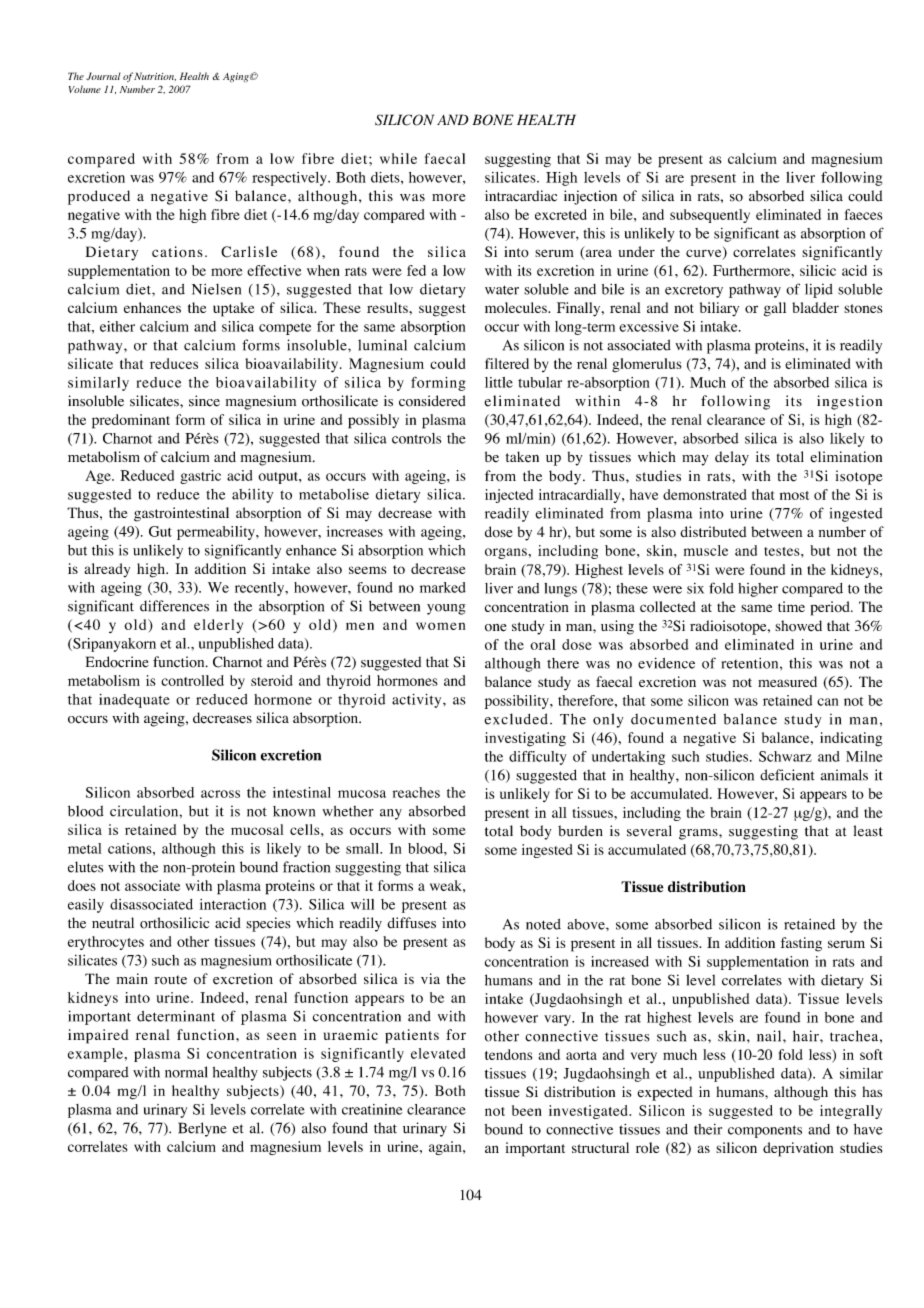 This image has width=924, height=1308. Describe the element at coordinates (710, 216) in the image. I see `subsequently` at that location.
